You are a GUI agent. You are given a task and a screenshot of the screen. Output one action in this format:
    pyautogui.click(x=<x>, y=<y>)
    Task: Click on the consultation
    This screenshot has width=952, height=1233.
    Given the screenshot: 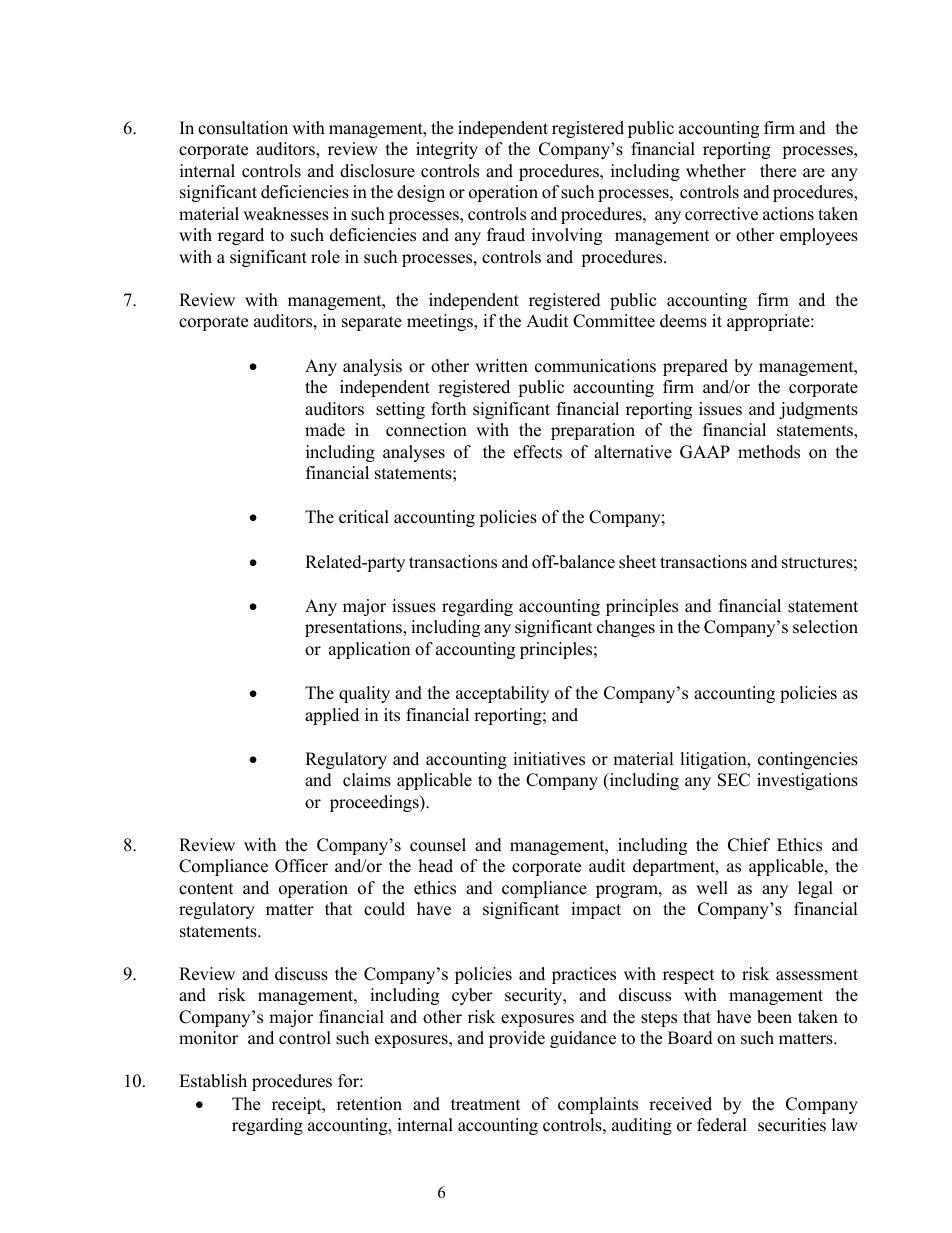 What is the action you would take?
    pyautogui.click(x=243, y=128)
